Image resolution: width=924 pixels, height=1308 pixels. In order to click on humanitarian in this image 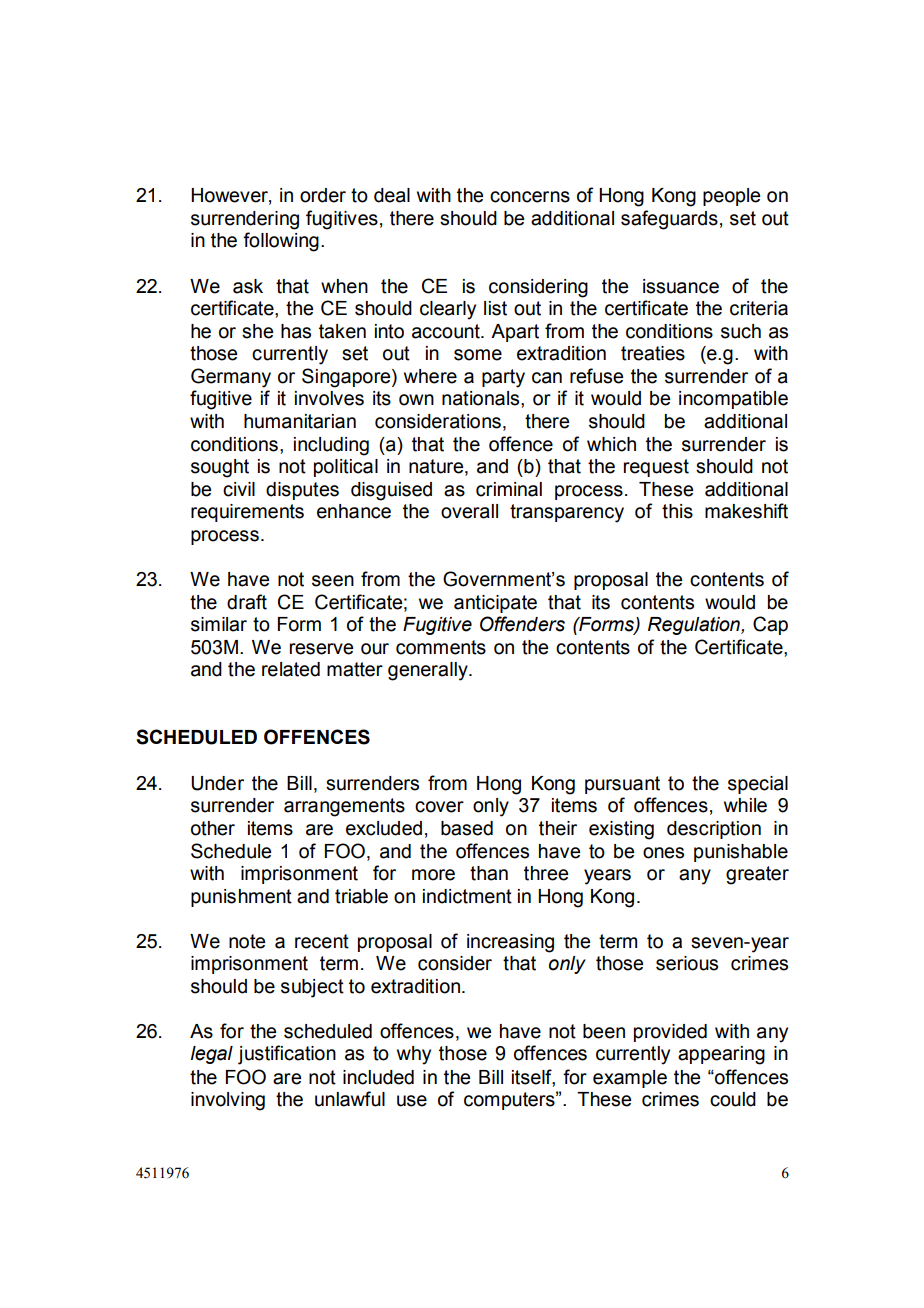, I will do `click(300, 421)`.
